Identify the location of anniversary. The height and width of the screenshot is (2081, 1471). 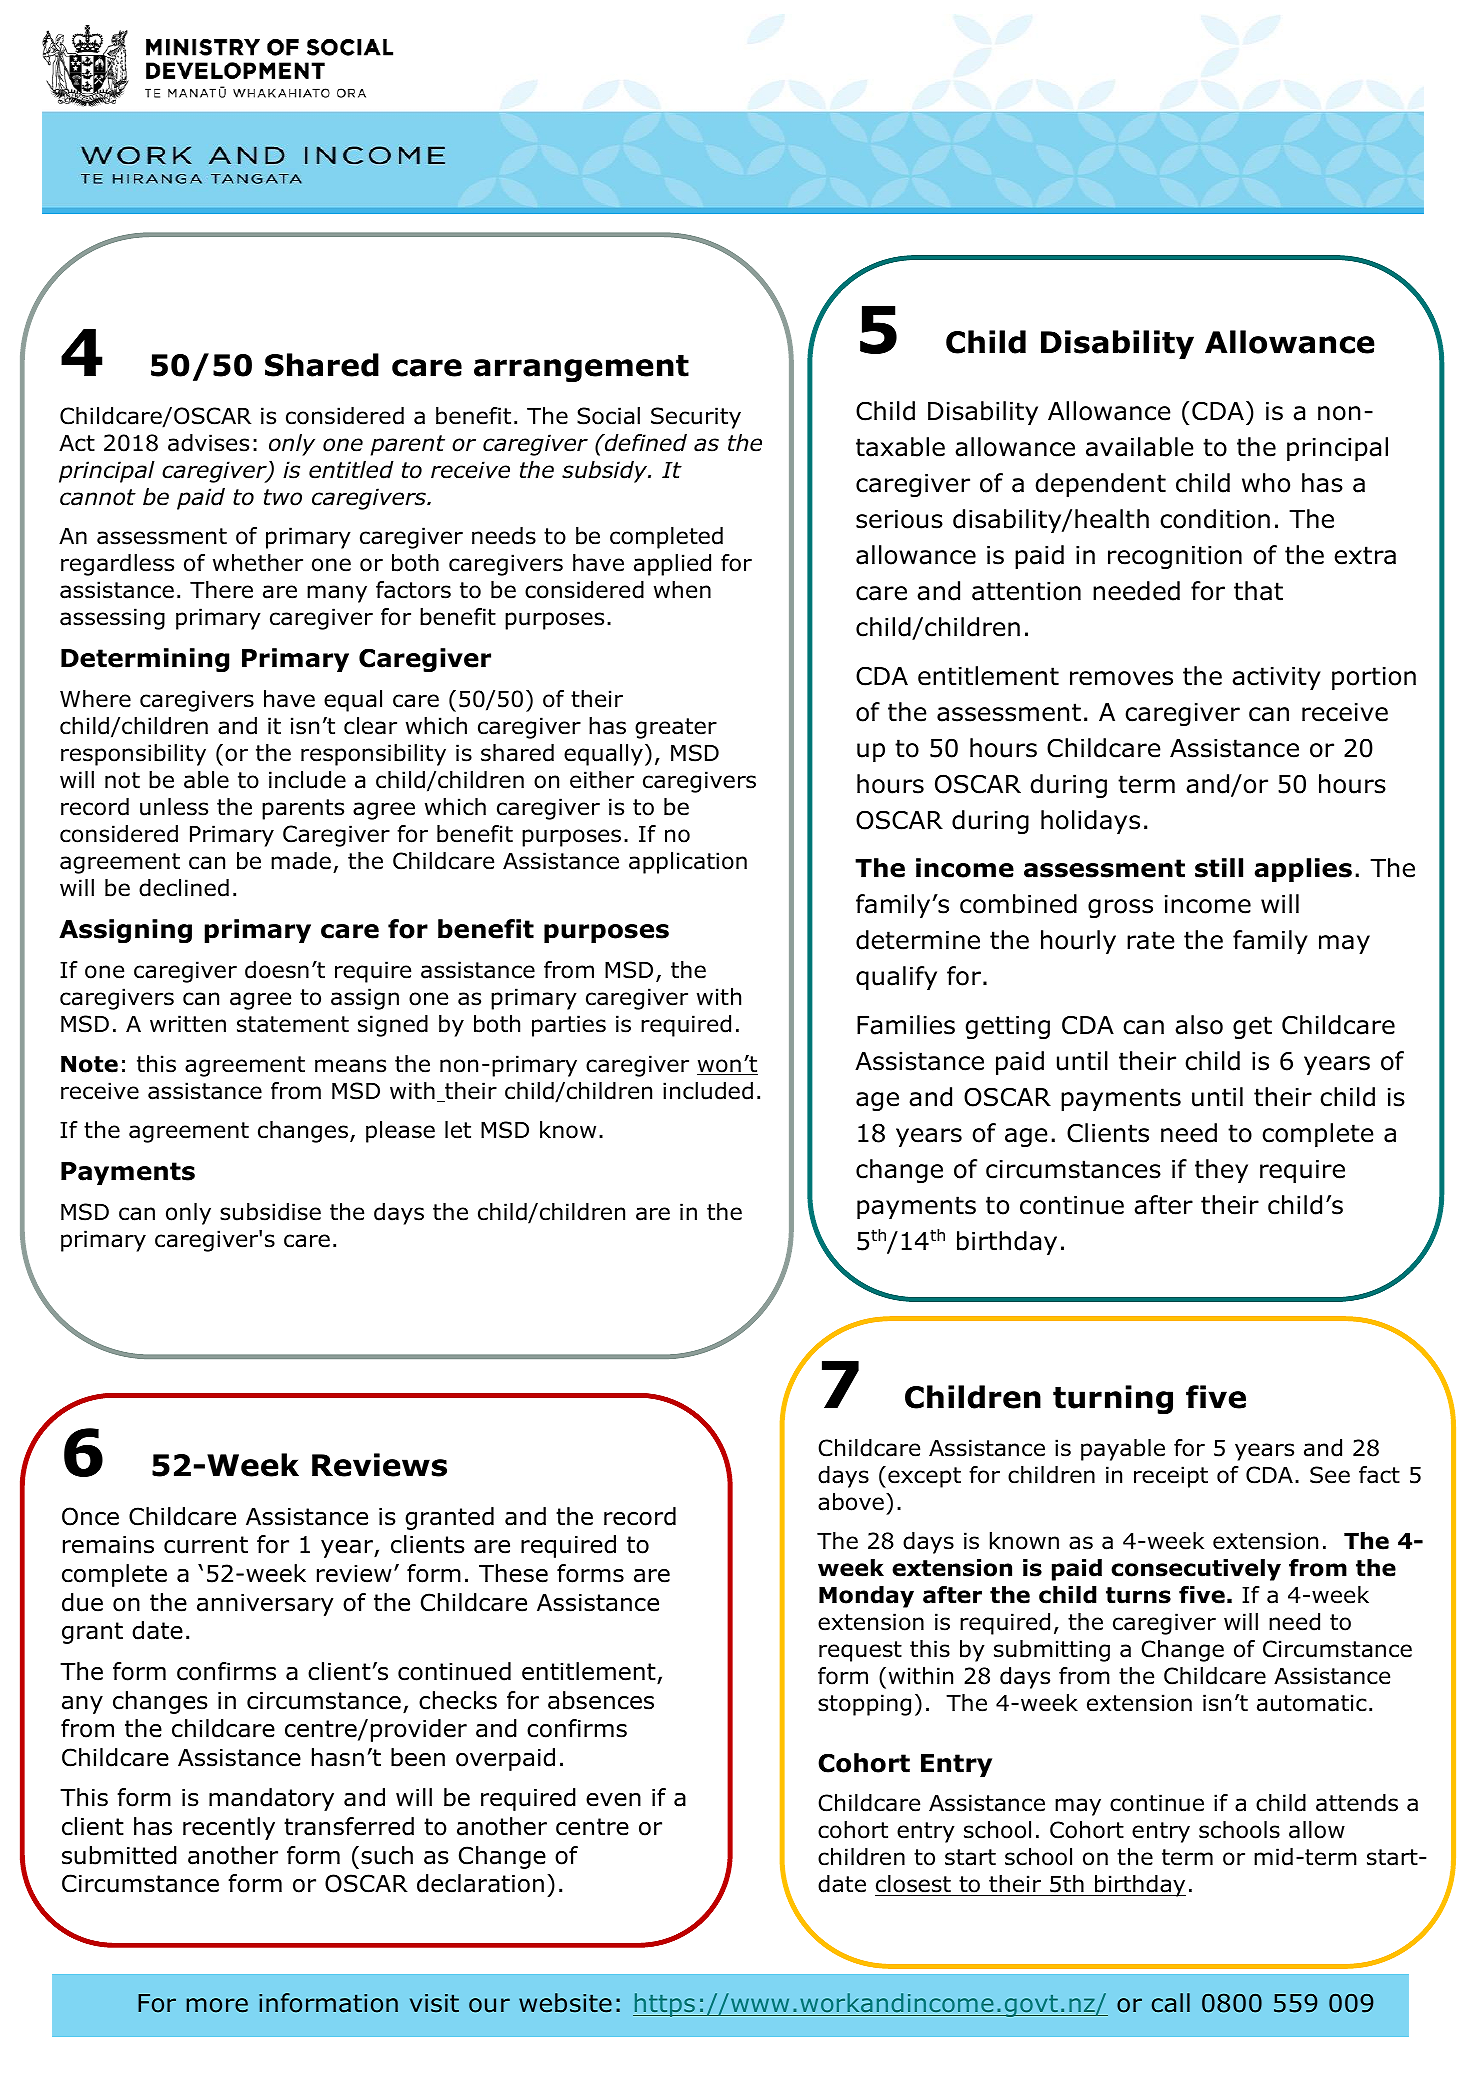
(265, 1605).
